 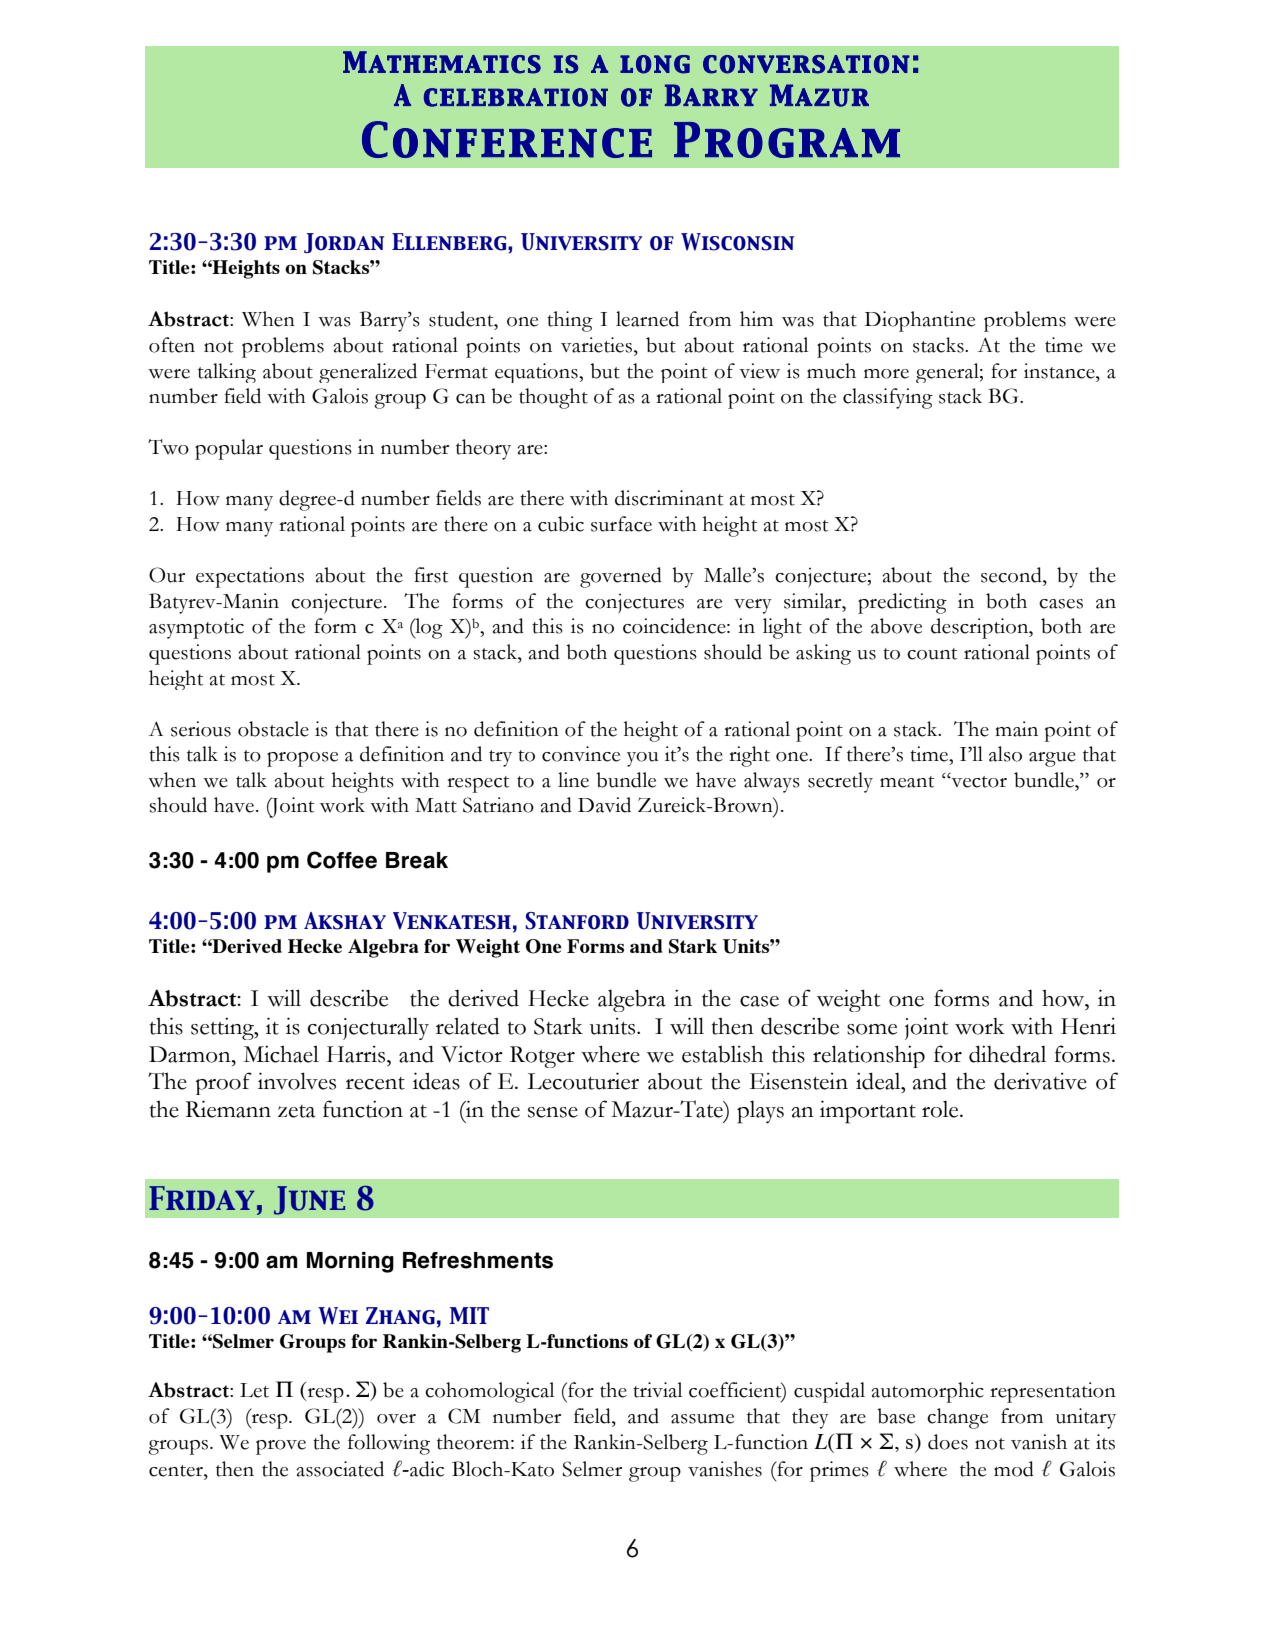 What do you see at coordinates (643, 759) in the screenshot?
I see `you` at bounding box center [643, 759].
